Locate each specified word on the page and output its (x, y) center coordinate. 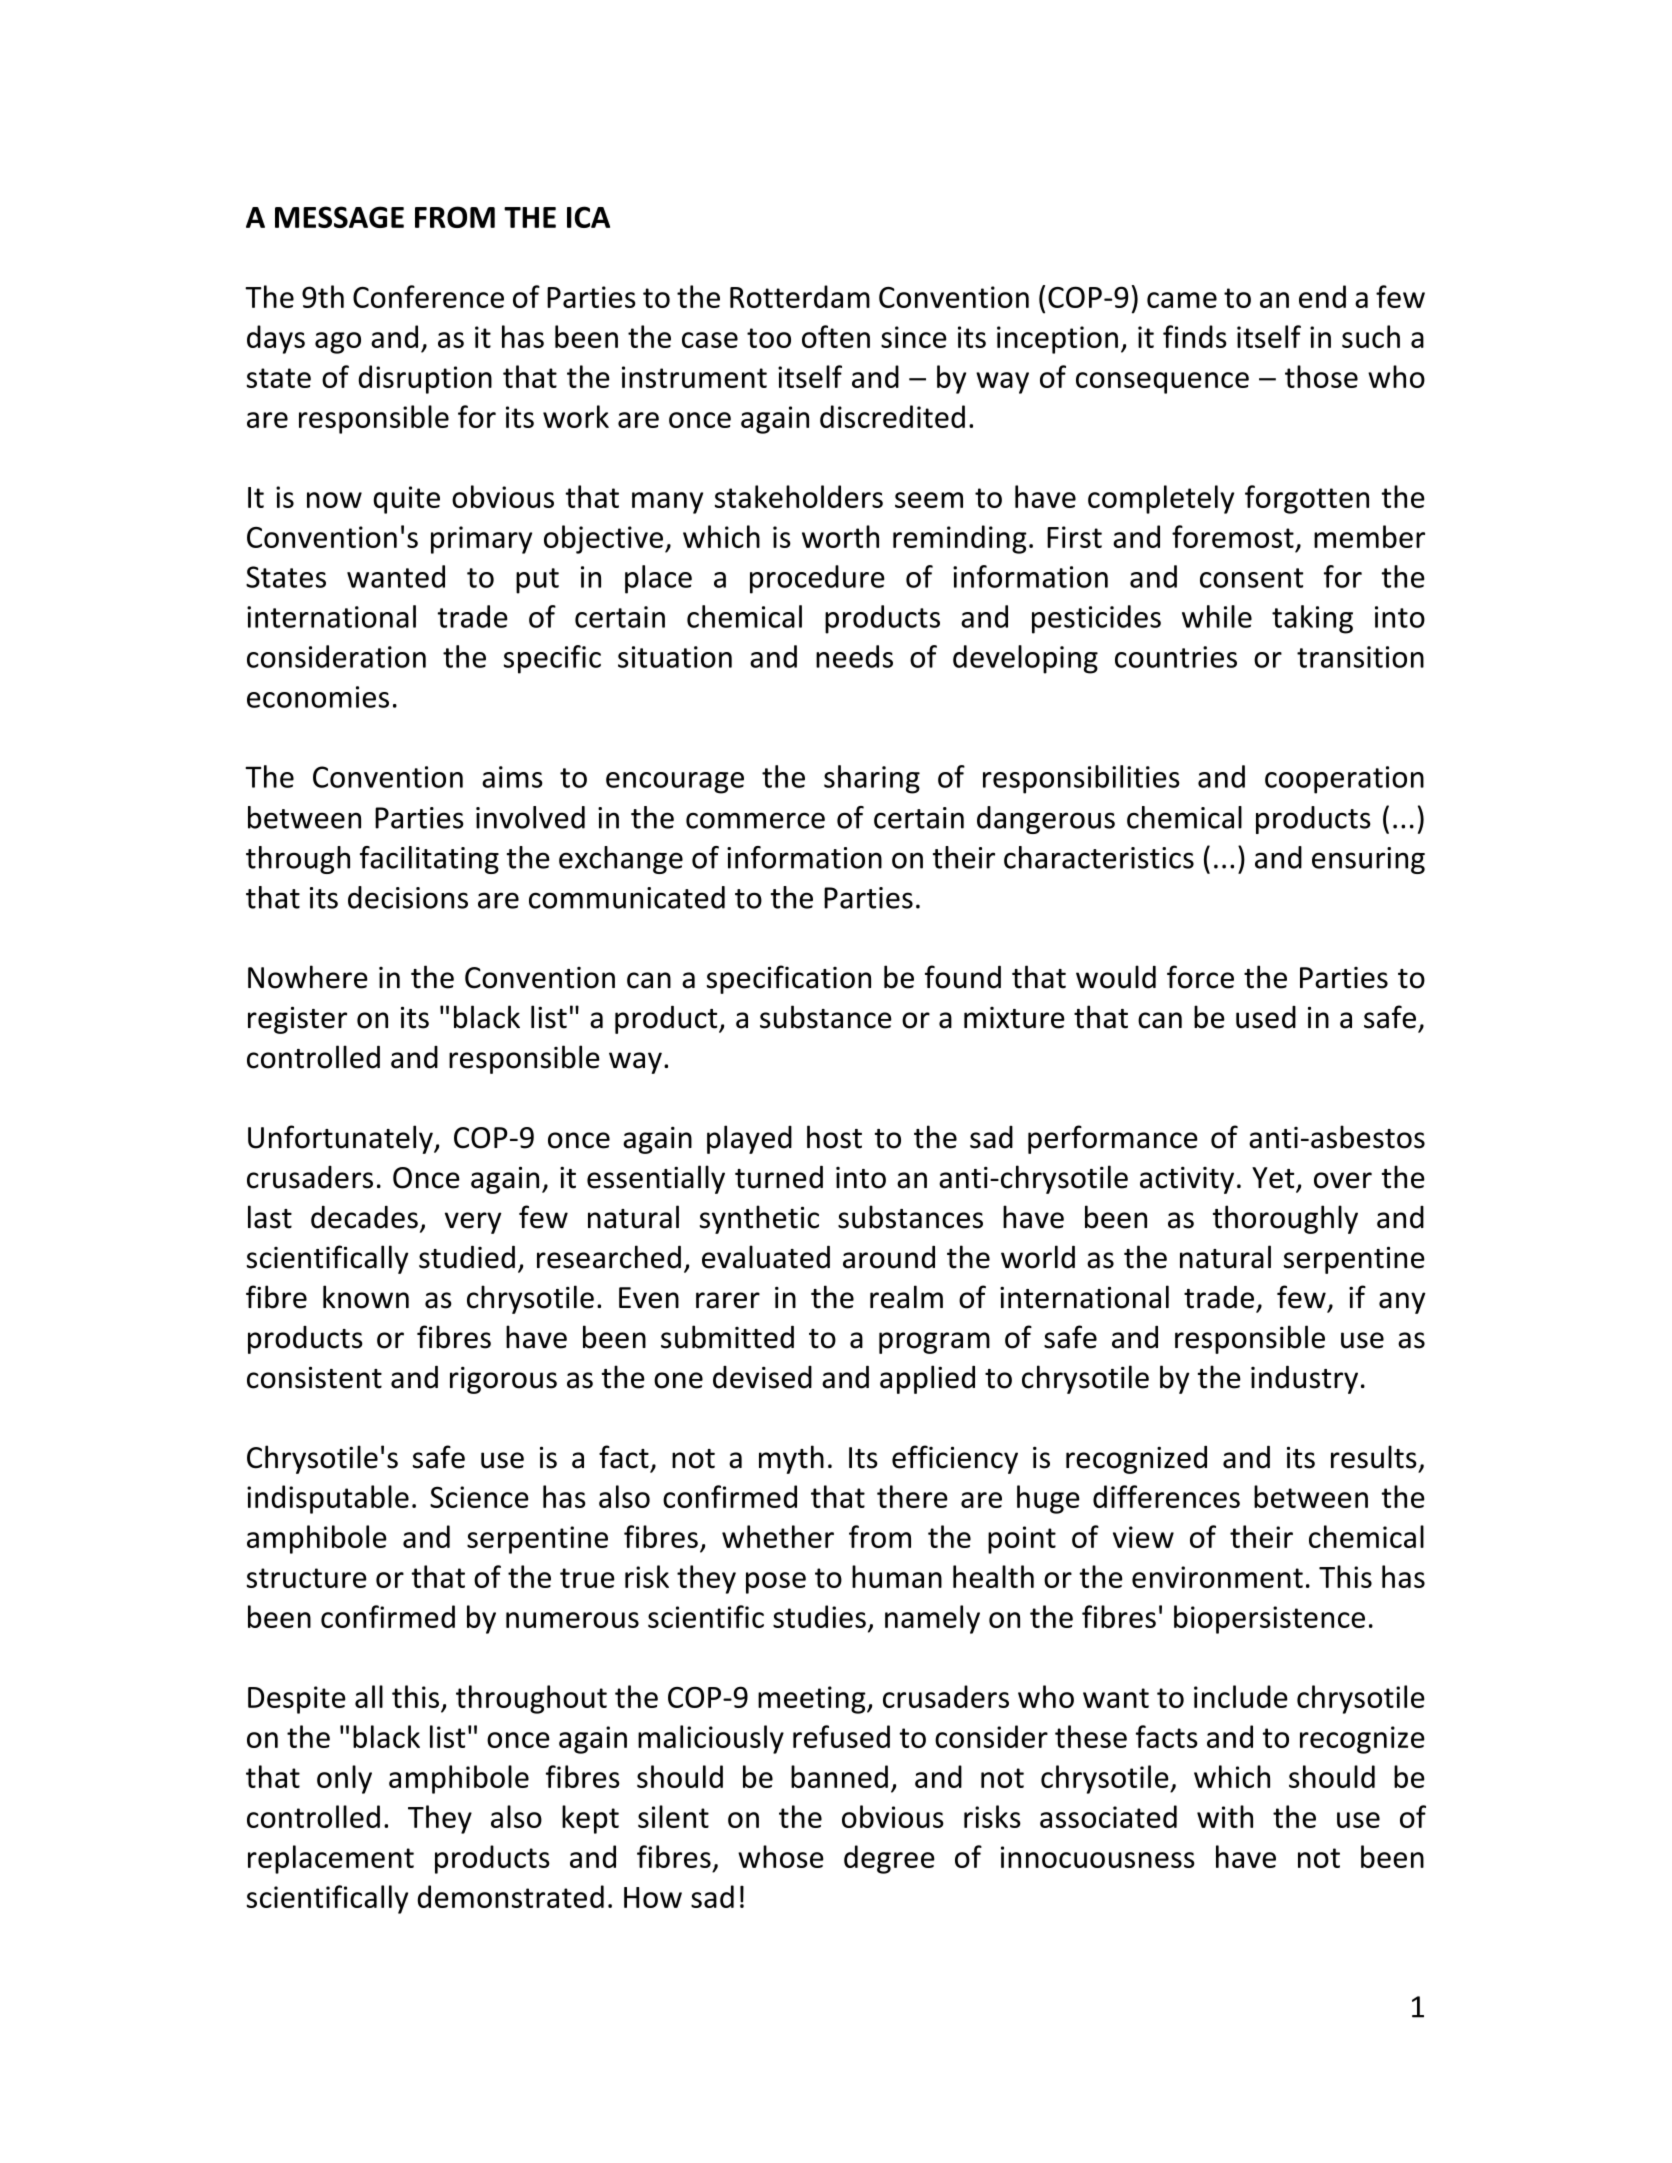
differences (1166, 1496)
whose (781, 1856)
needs (854, 656)
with (1225, 1816)
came (1182, 300)
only (344, 1779)
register (297, 1020)
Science (479, 1497)
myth (791, 1459)
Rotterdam (800, 296)
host (834, 1137)
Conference (428, 296)
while (1217, 616)
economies (318, 697)
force (1200, 977)
